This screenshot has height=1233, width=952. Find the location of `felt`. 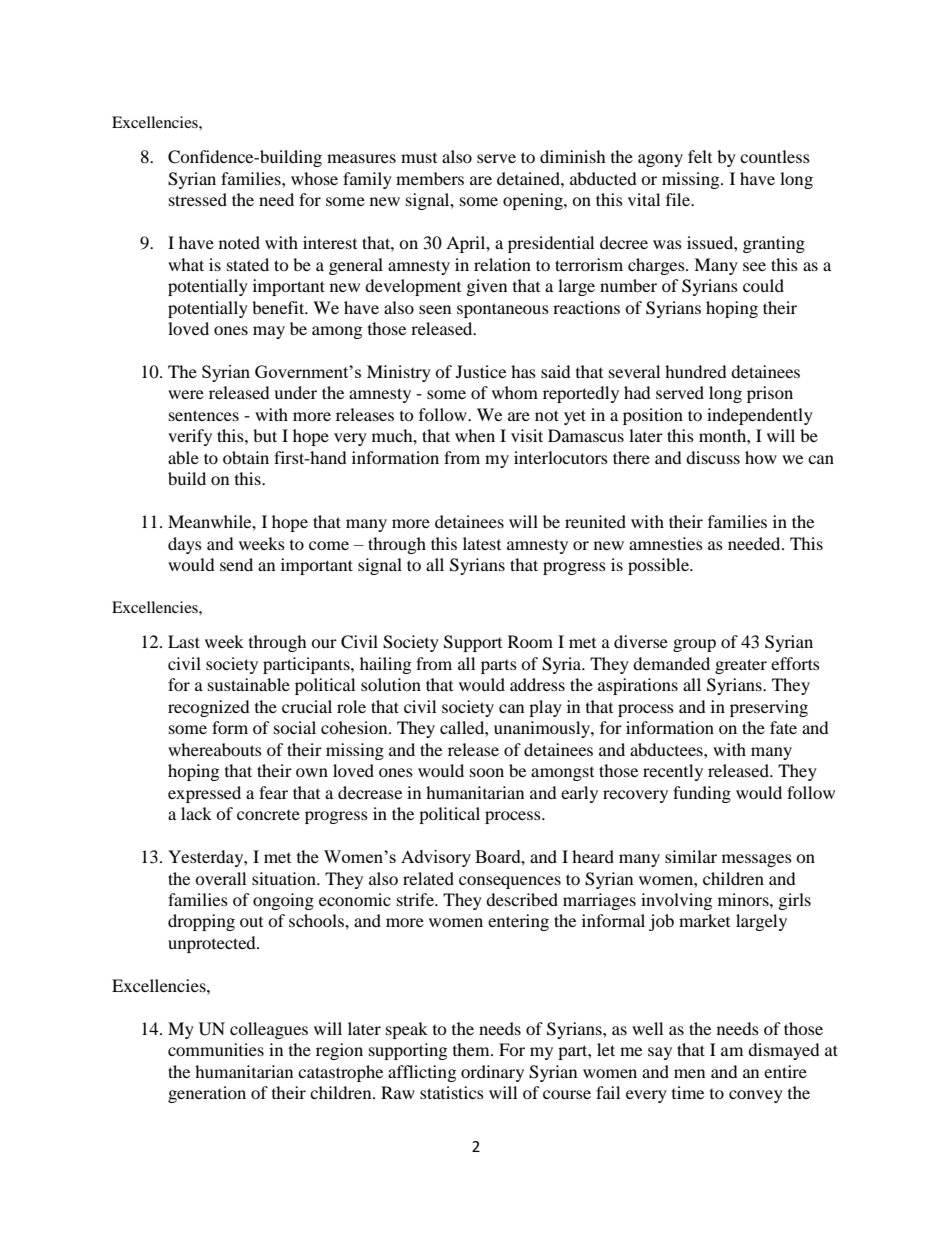

felt is located at coordinates (700, 156).
